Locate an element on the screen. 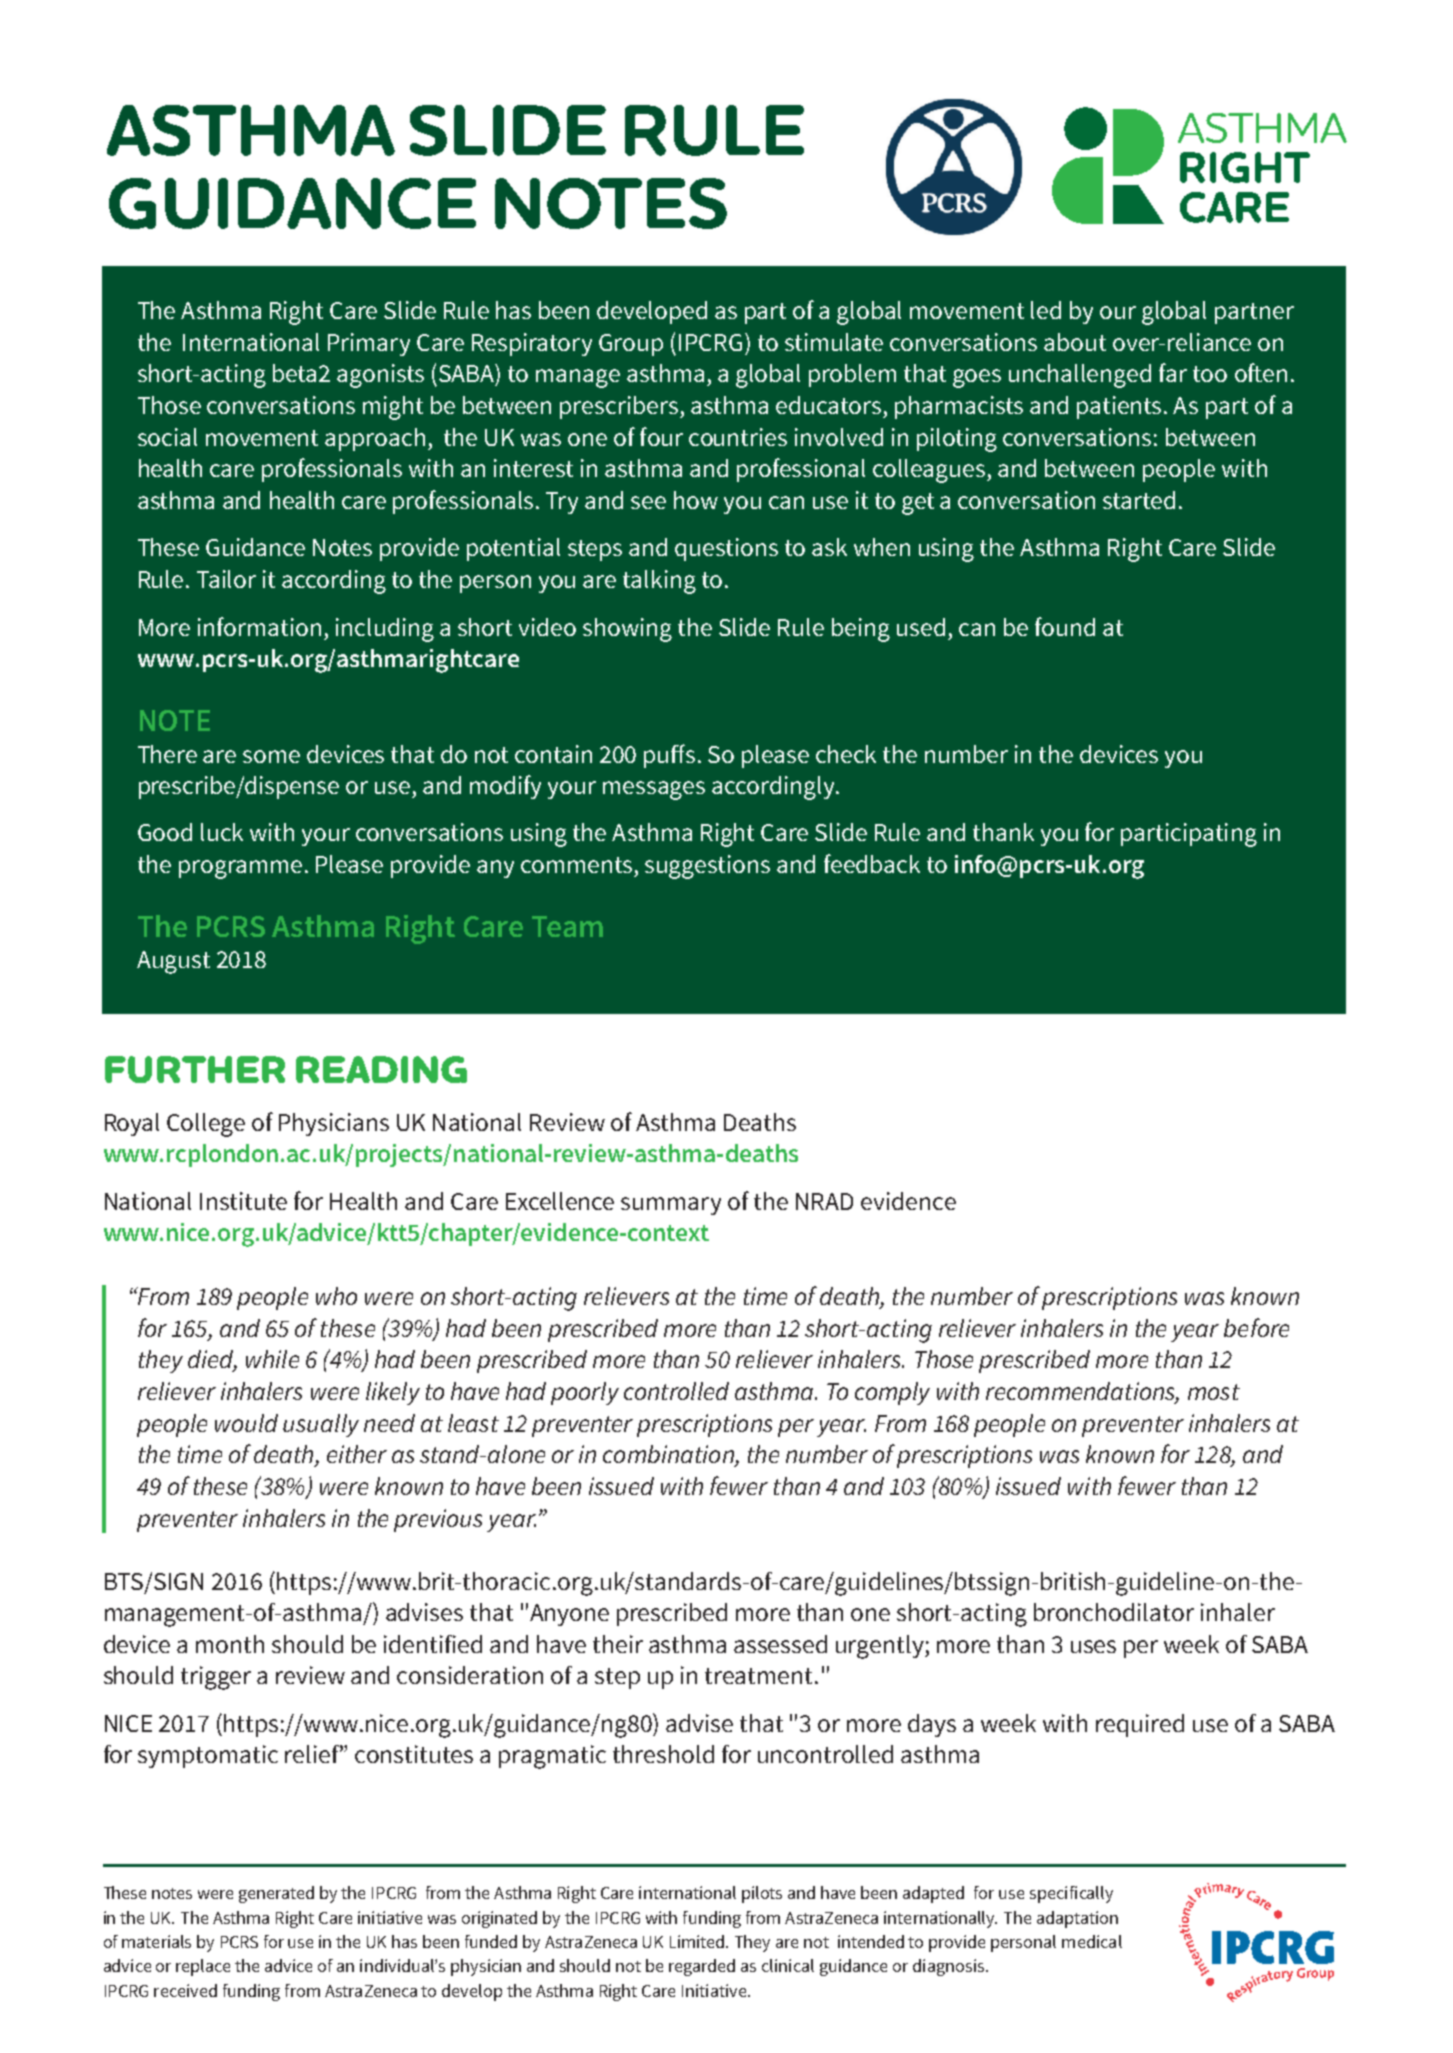 The image size is (1453, 2053). found is located at coordinates (1065, 626).
